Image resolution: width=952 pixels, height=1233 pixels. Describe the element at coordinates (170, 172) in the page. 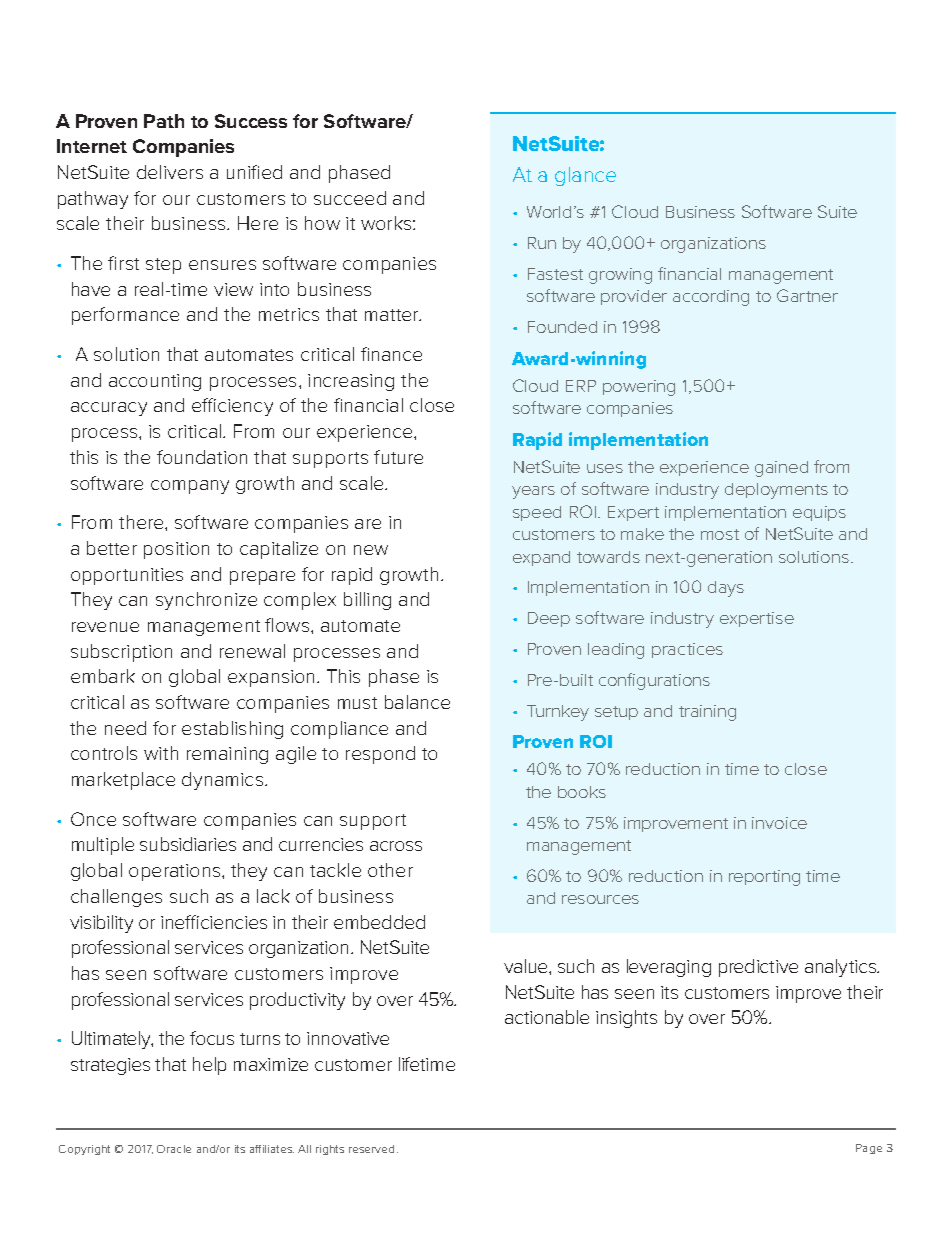

I see `delivers` at that location.
